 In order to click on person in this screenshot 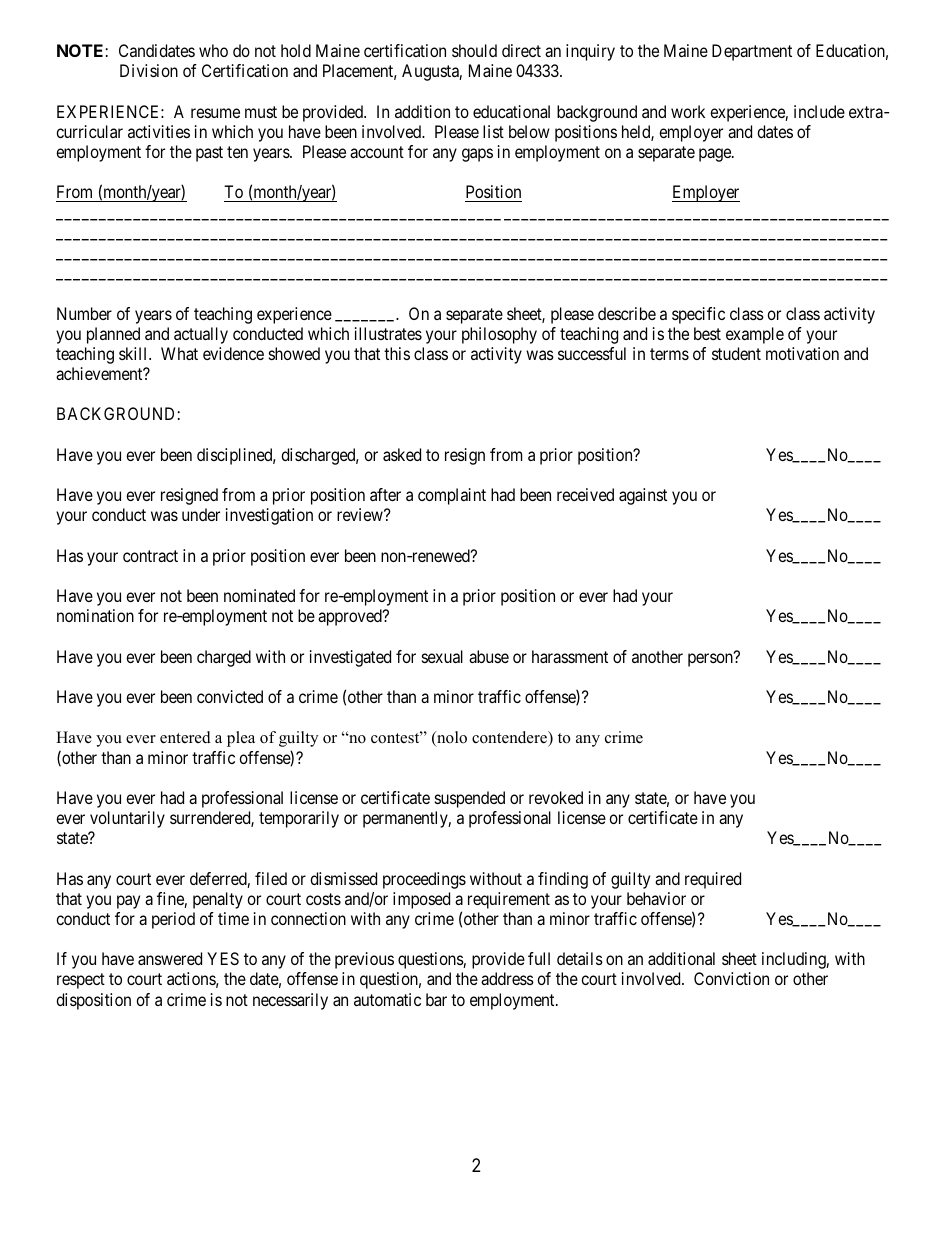, I will do `click(711, 660)`.
